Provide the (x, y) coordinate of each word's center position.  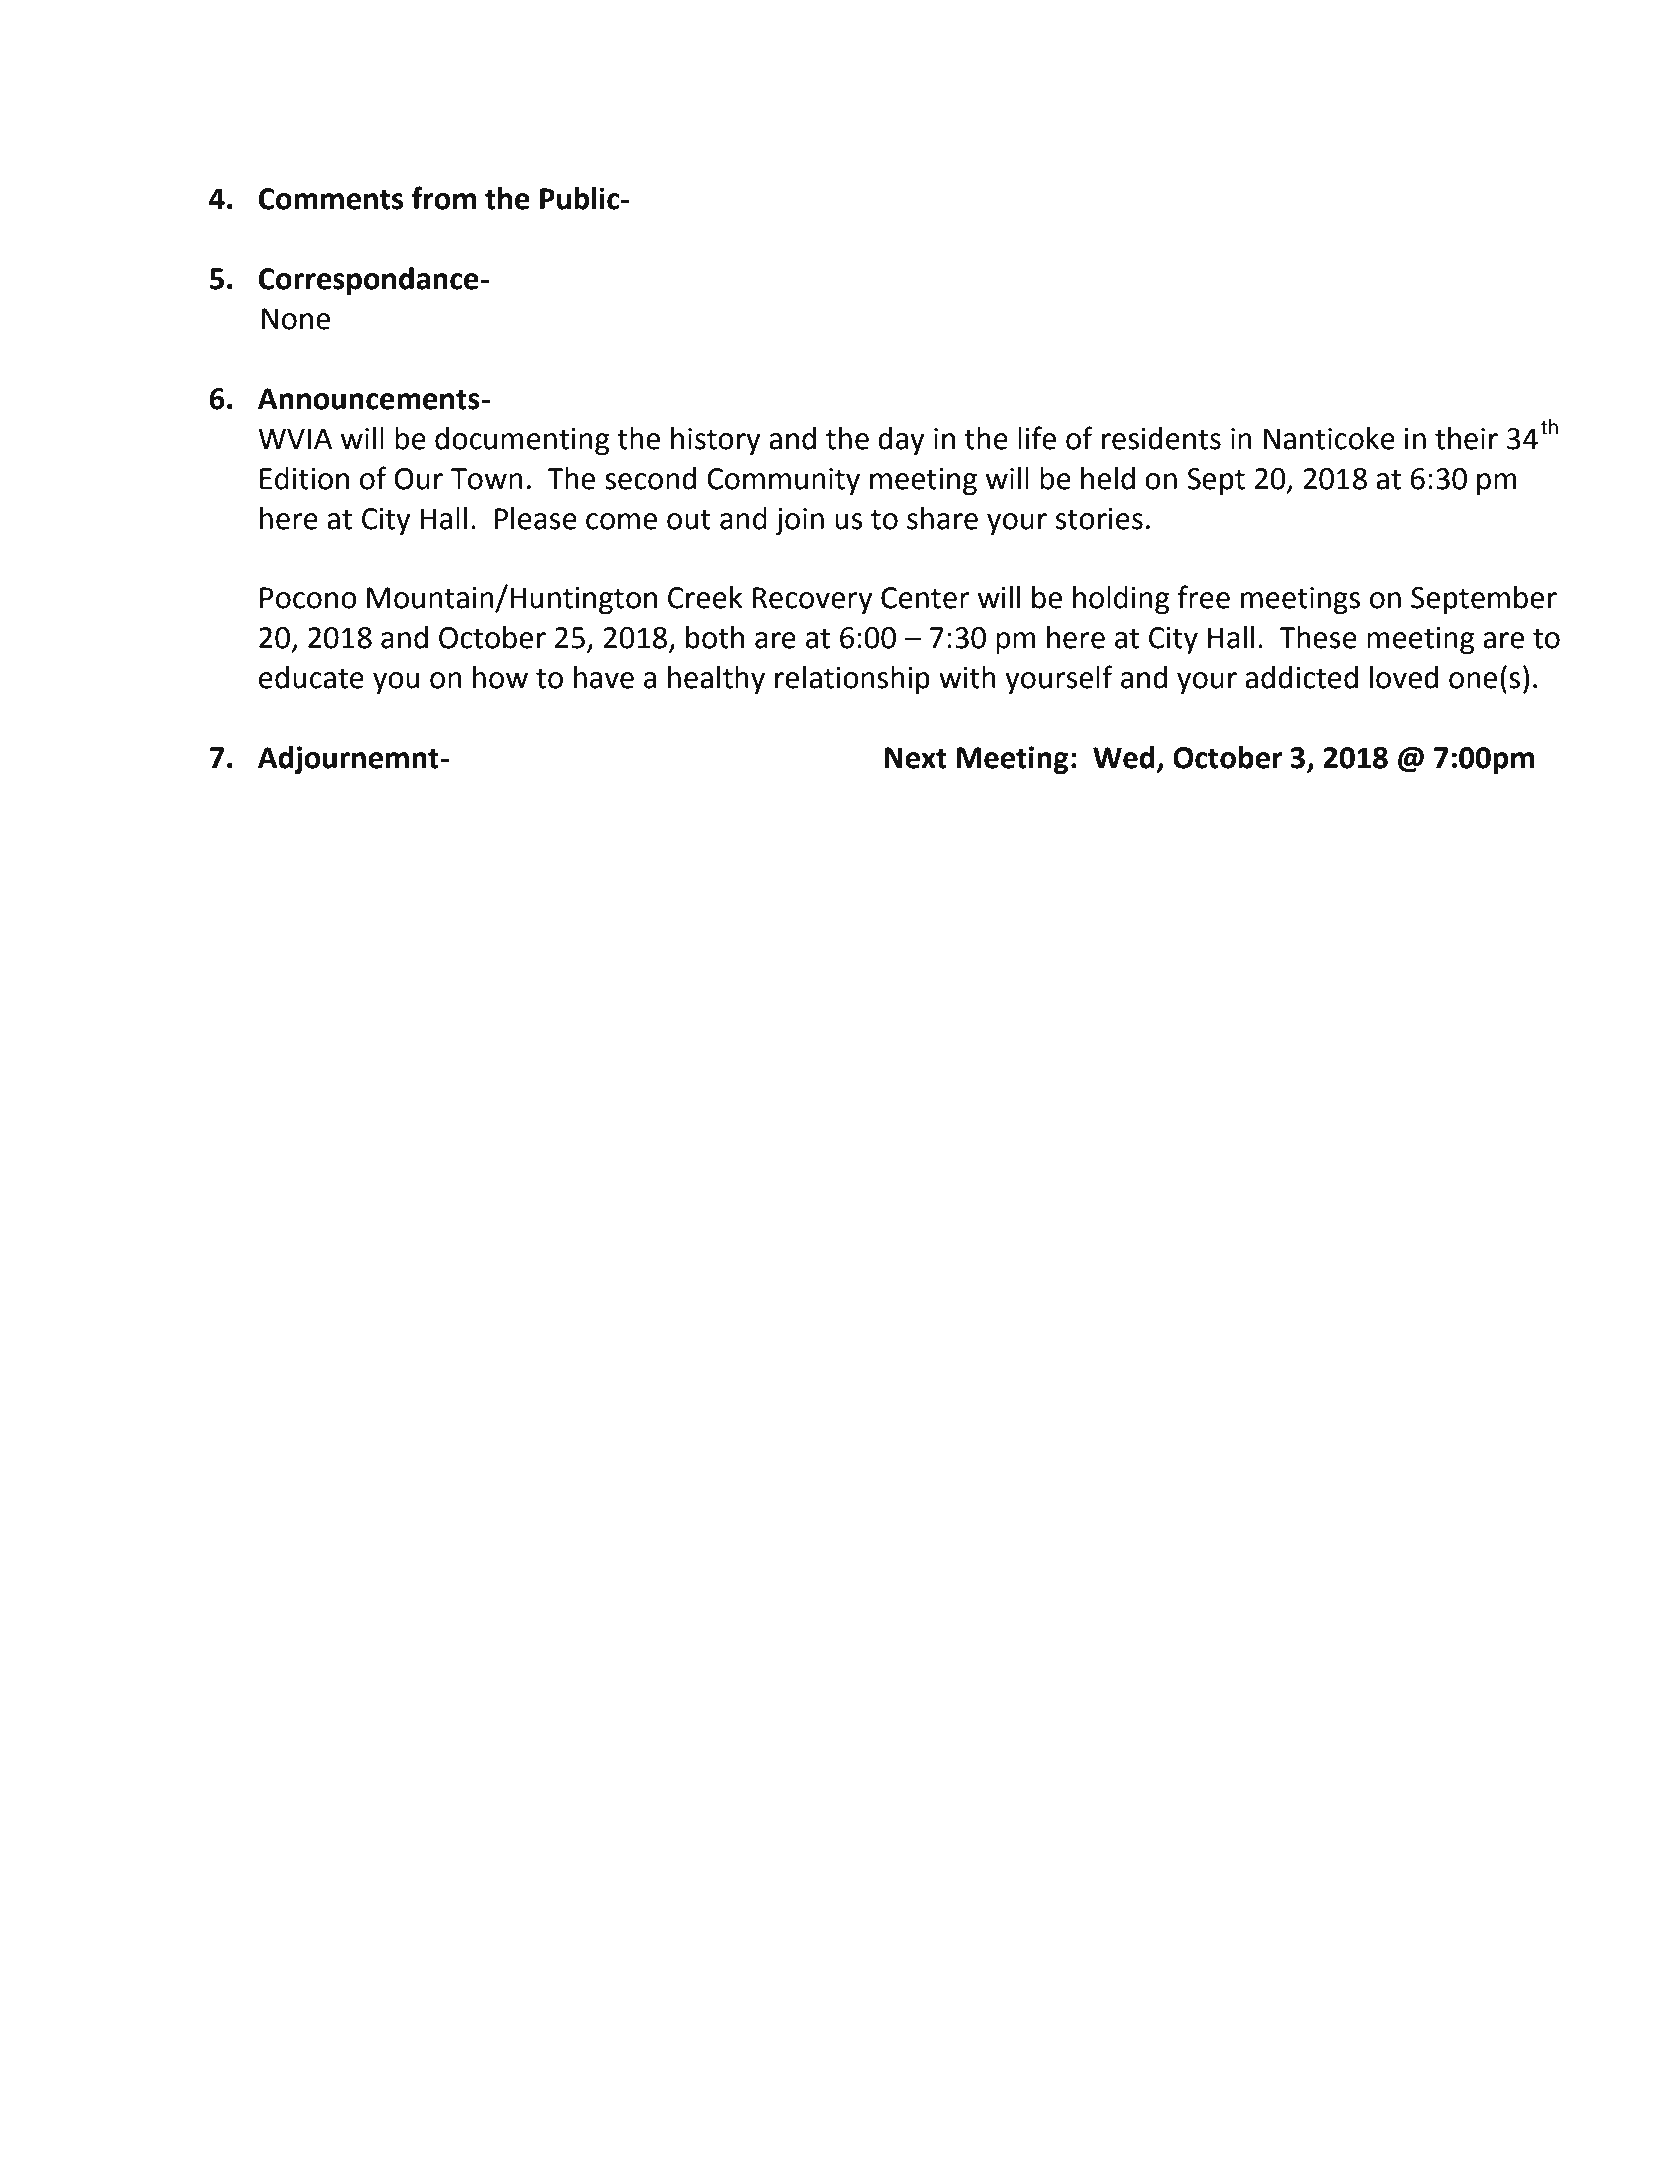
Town (487, 479)
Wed (1124, 757)
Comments (331, 199)
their (1466, 438)
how (500, 677)
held (1108, 478)
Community (783, 481)
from (444, 198)
